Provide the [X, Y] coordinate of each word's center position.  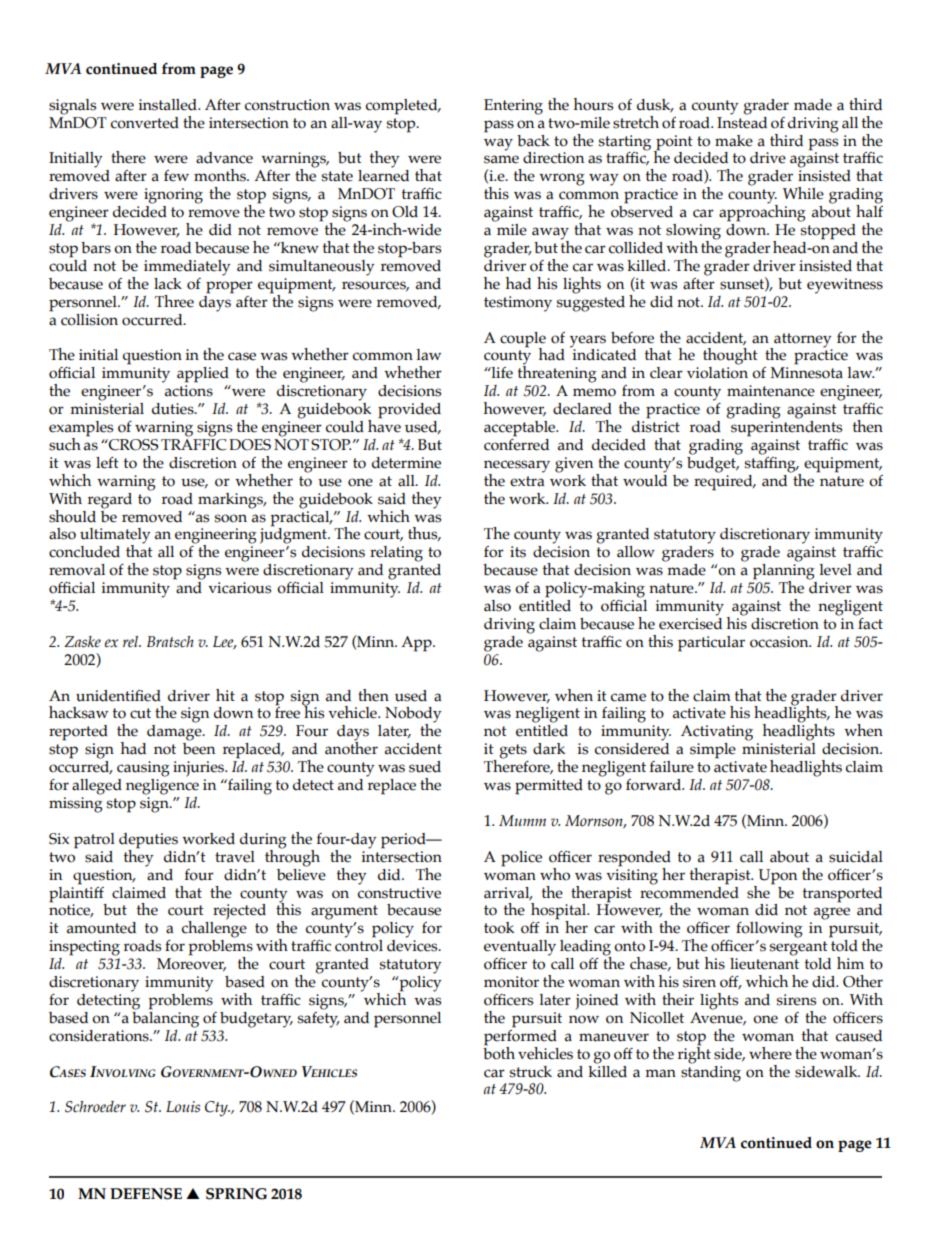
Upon [777, 877]
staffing [771, 463]
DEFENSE [146, 1194]
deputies [148, 842]
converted [145, 123]
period [404, 841]
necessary [517, 467]
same [501, 159]
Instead [742, 121]
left [107, 463]
